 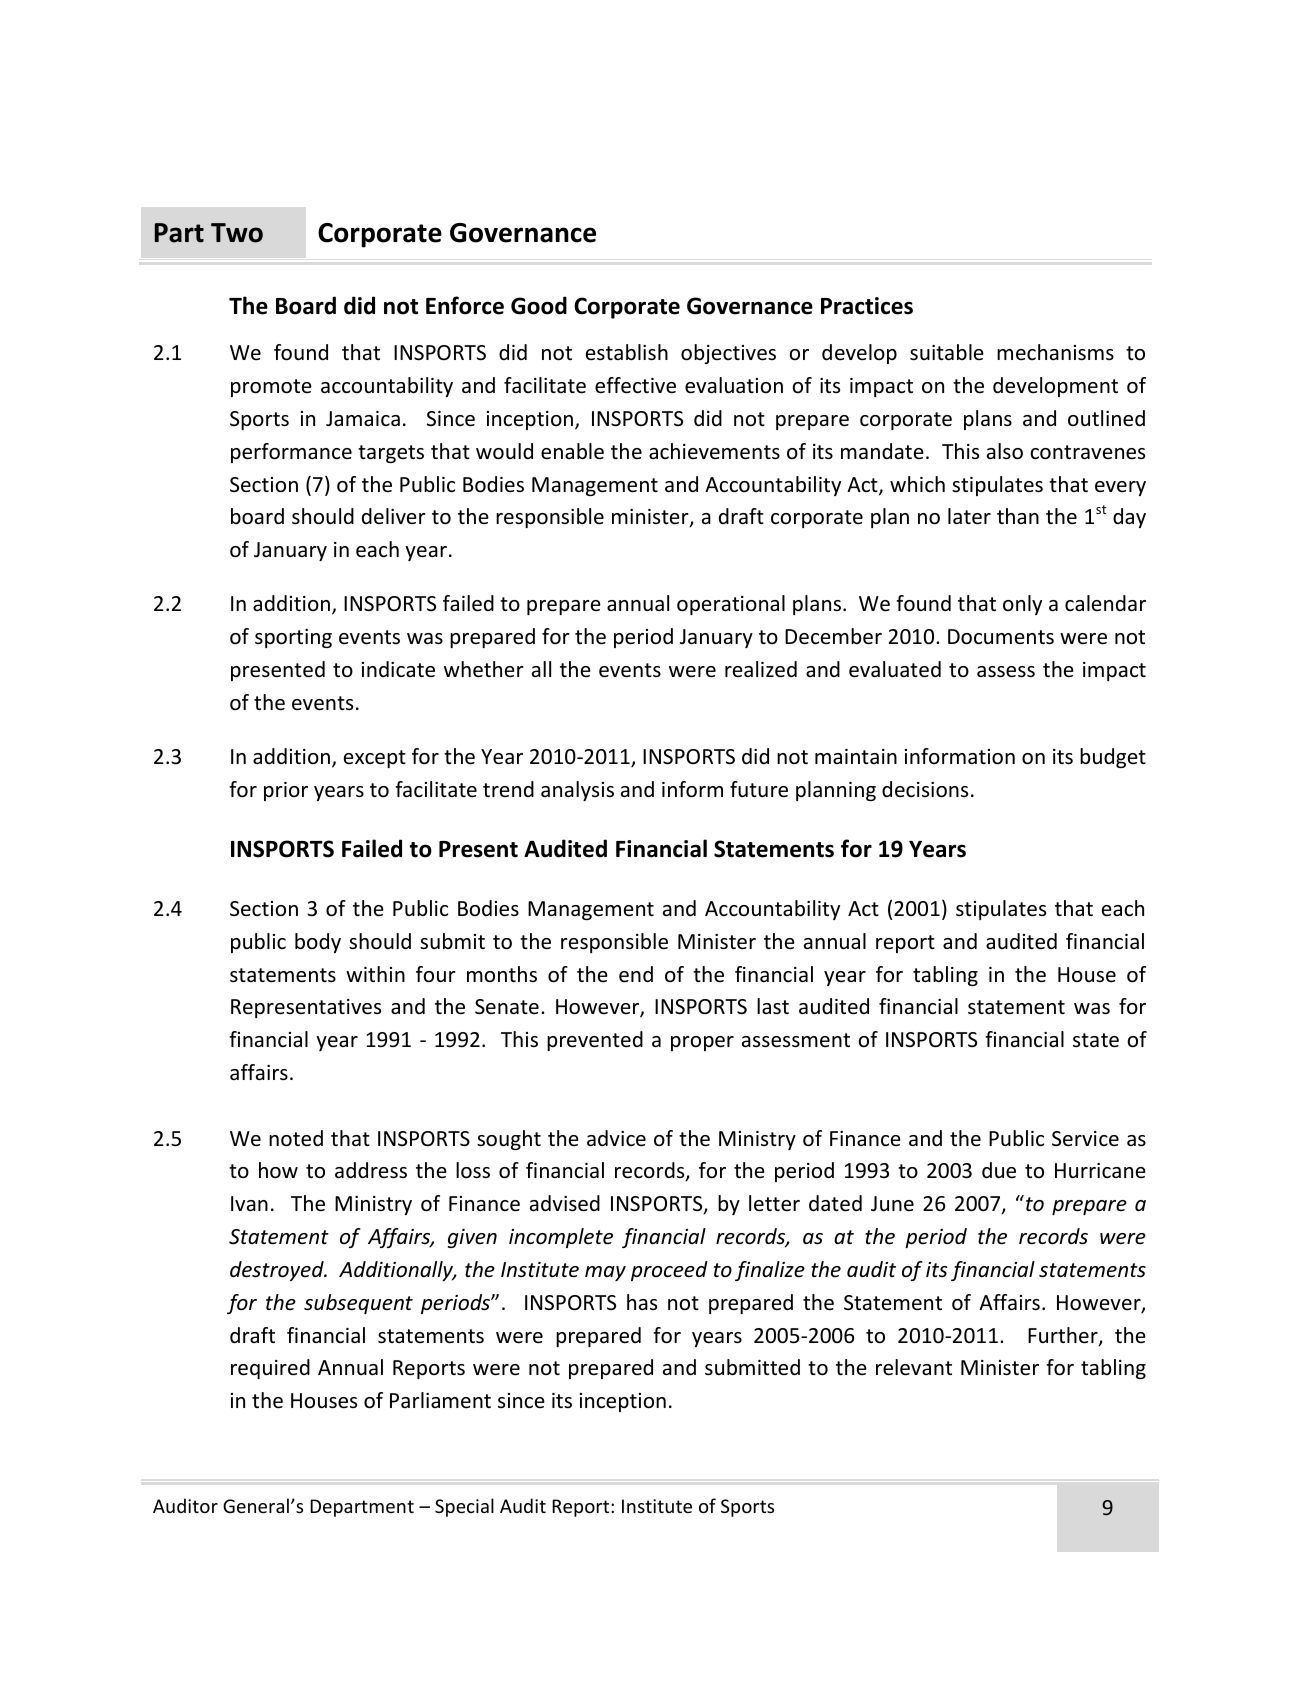 I want to click on mechanisms, so click(x=1055, y=352).
